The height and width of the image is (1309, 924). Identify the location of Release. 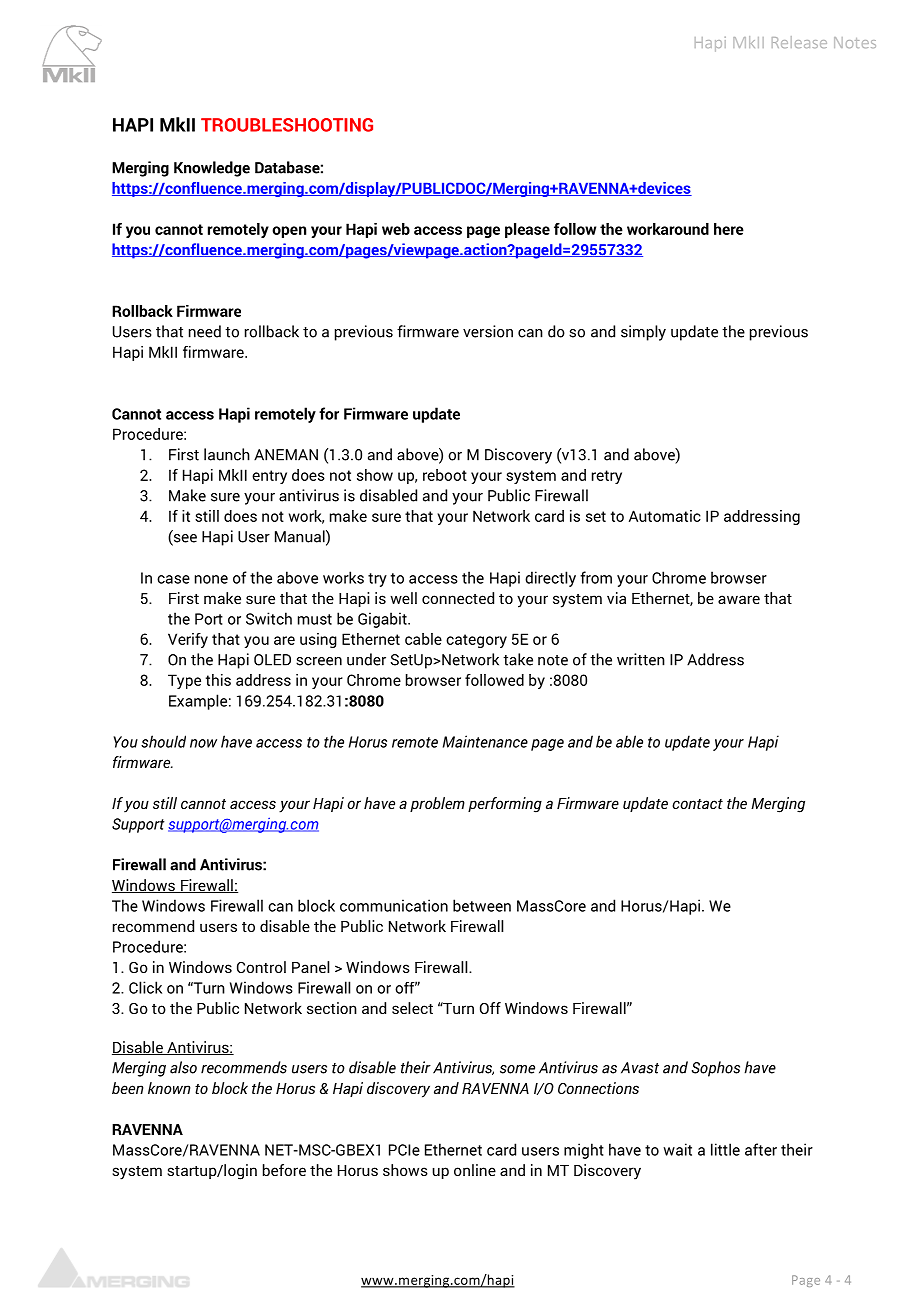
(799, 42).
